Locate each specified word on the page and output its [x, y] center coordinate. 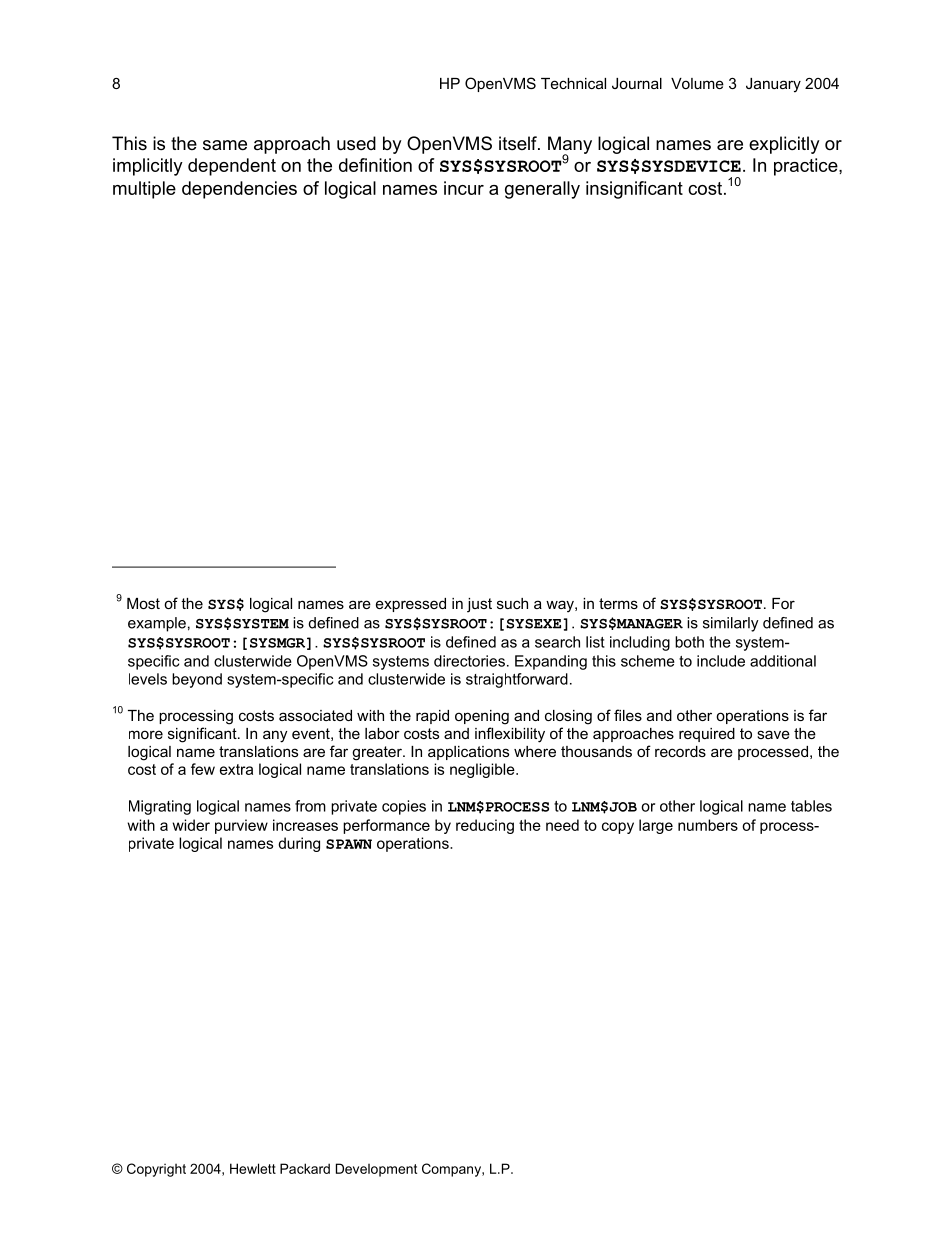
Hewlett [253, 1168]
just [479, 605]
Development [376, 1170]
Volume [697, 83]
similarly [731, 624]
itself [519, 143]
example [157, 624]
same [225, 145]
